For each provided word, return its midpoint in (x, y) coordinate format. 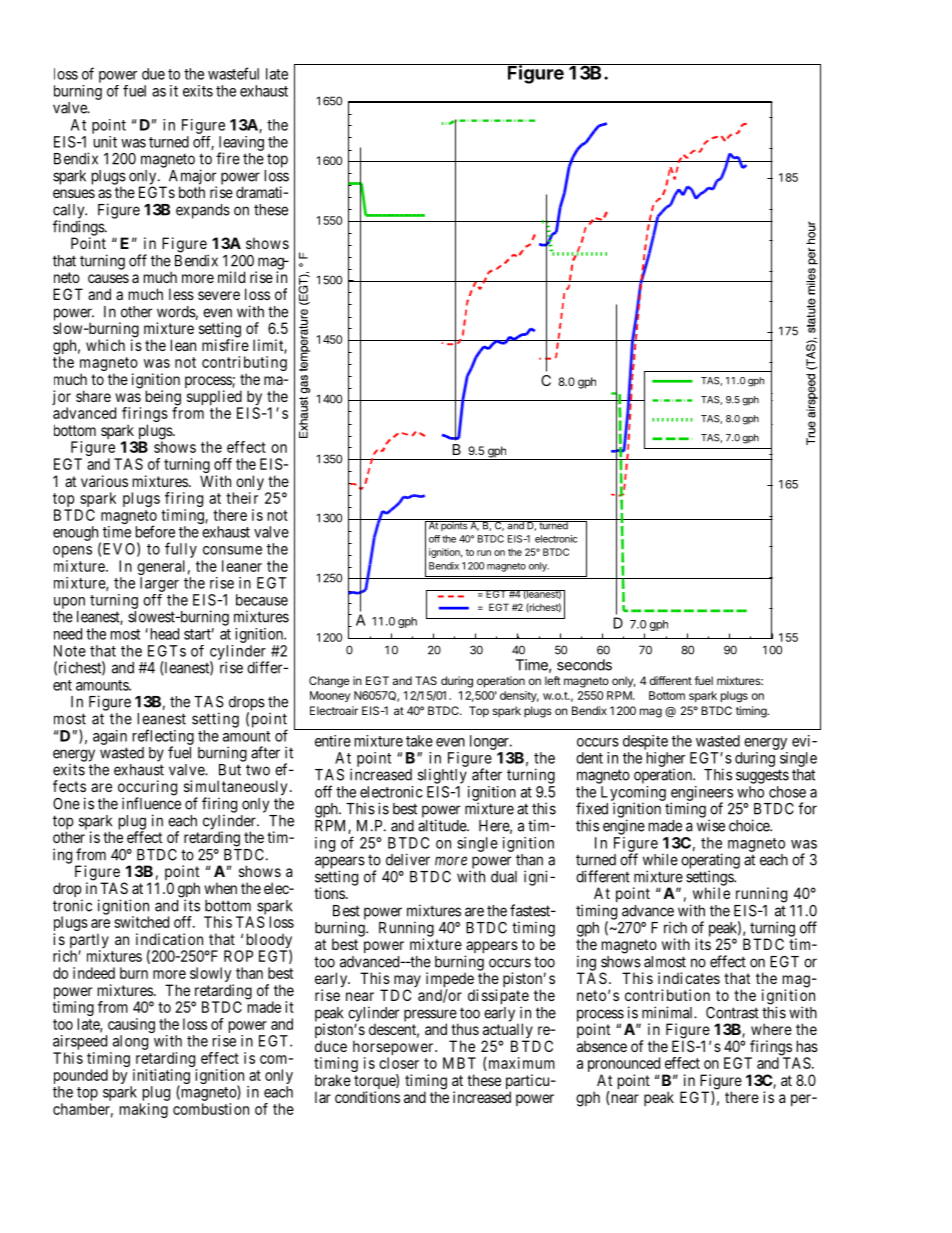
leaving (241, 144)
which (105, 345)
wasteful (233, 73)
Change (329, 682)
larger (159, 584)
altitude (443, 825)
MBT (459, 1063)
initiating (160, 1078)
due (153, 74)
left (553, 680)
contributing (244, 365)
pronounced (625, 1066)
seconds (584, 665)
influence (151, 803)
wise (711, 825)
